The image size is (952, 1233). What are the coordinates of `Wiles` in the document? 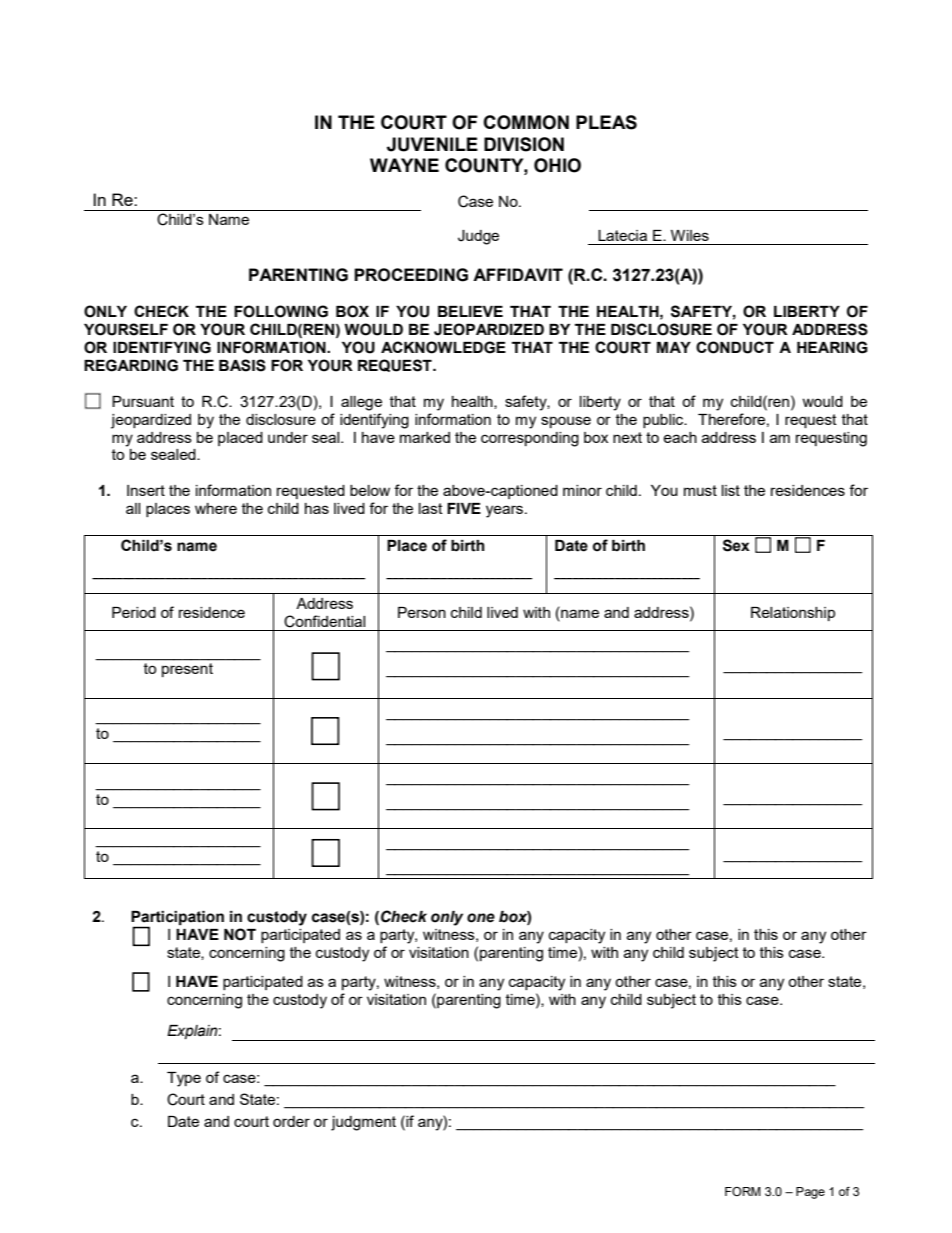 It's located at (690, 235).
